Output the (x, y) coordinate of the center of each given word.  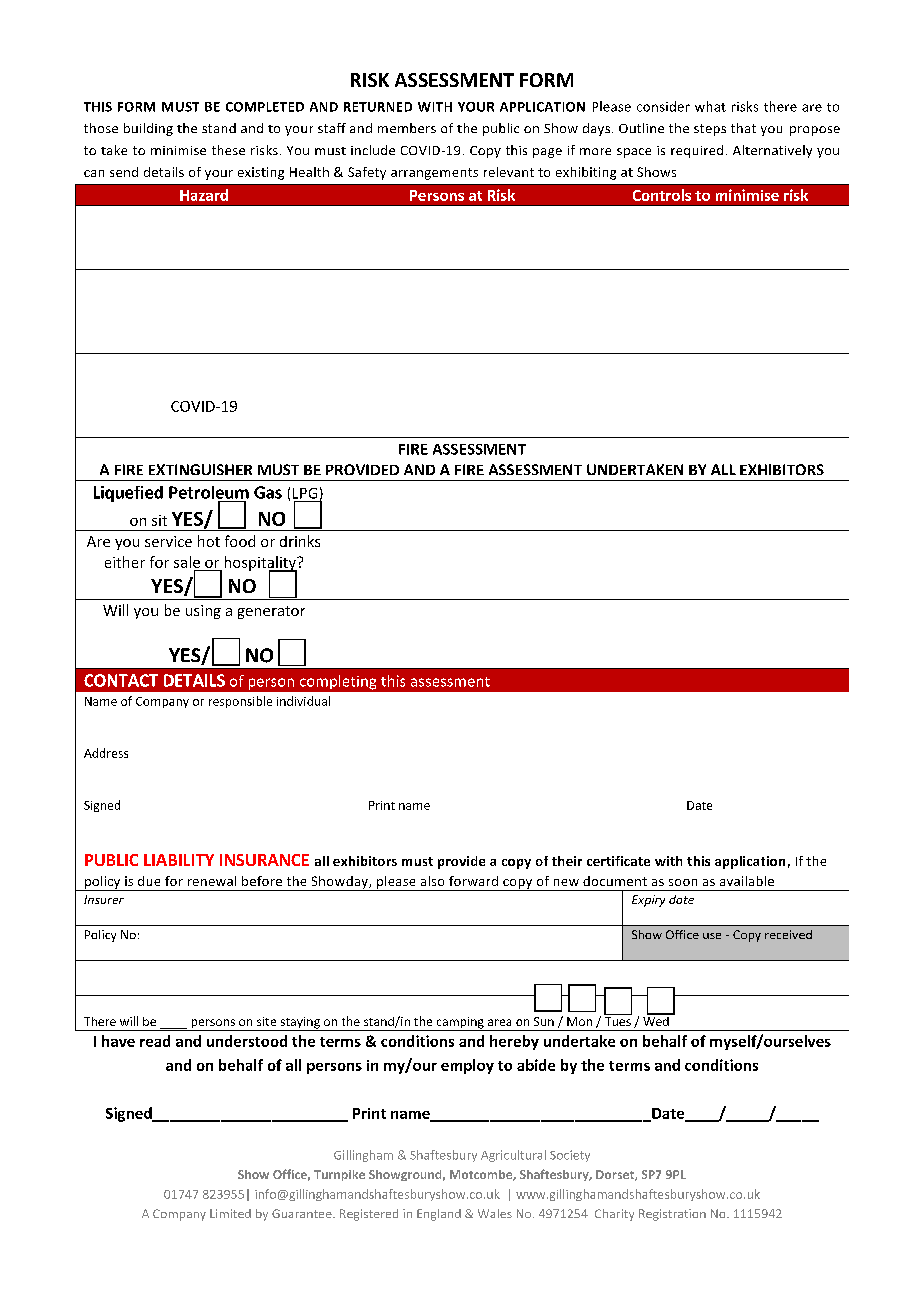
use (712, 936)
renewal (212, 881)
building (148, 129)
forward (473, 881)
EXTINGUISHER (200, 469)
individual (303, 701)
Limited (230, 1213)
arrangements (434, 174)
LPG (305, 493)
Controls (662, 195)
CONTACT (121, 680)
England (439, 1215)
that (743, 128)
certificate (618, 861)
